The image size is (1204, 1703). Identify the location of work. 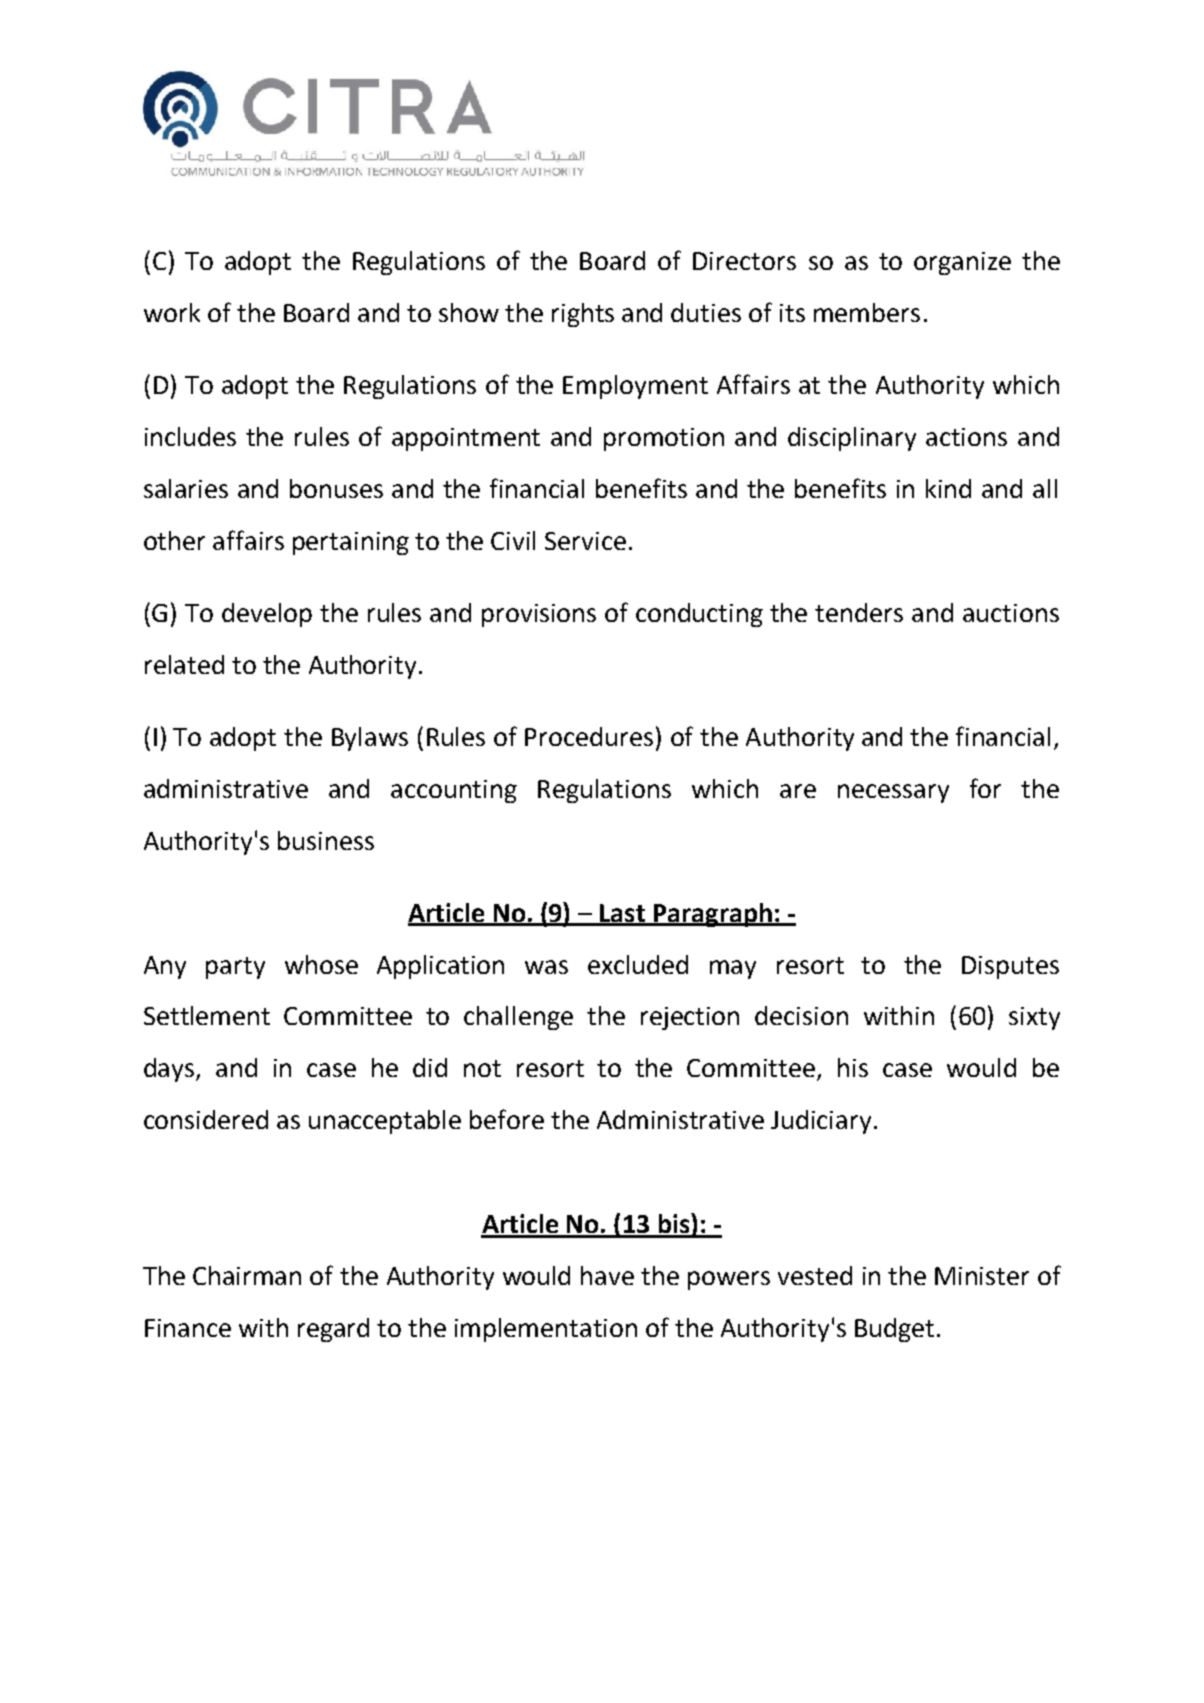
(172, 312).
